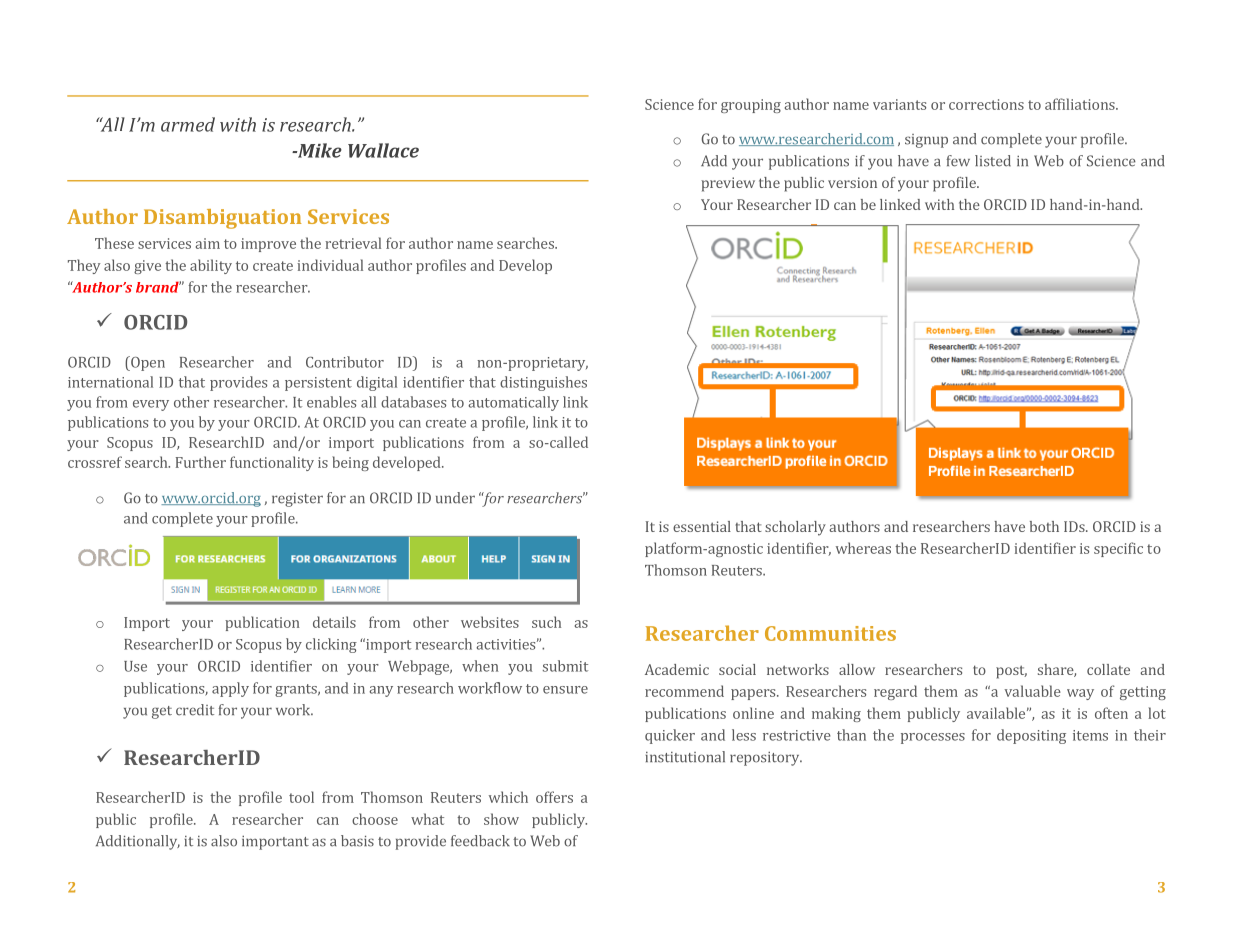 The height and width of the document is (952, 1233). Describe the element at coordinates (135, 666) in the document. I see `Use` at that location.
